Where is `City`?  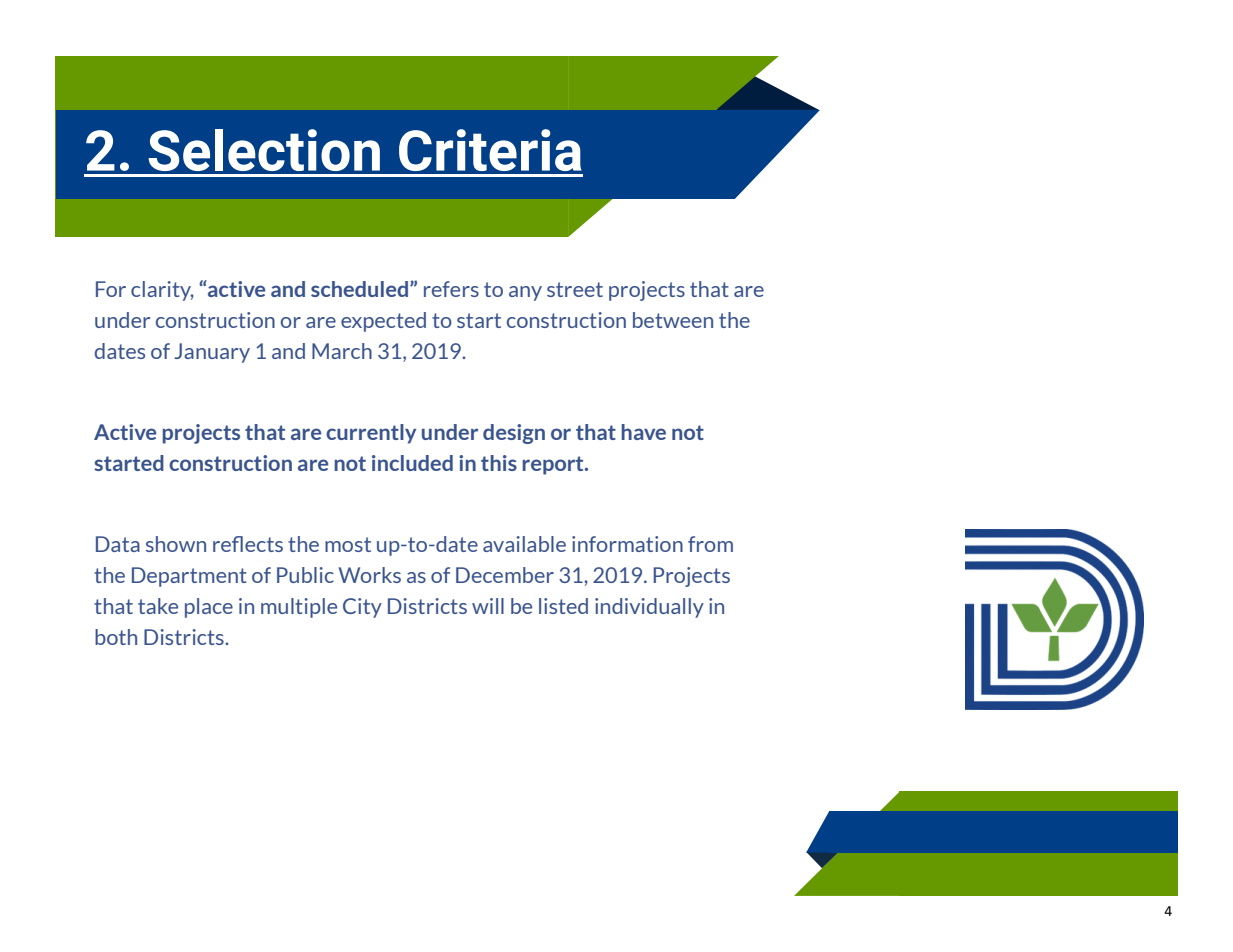 City is located at coordinates (362, 608).
